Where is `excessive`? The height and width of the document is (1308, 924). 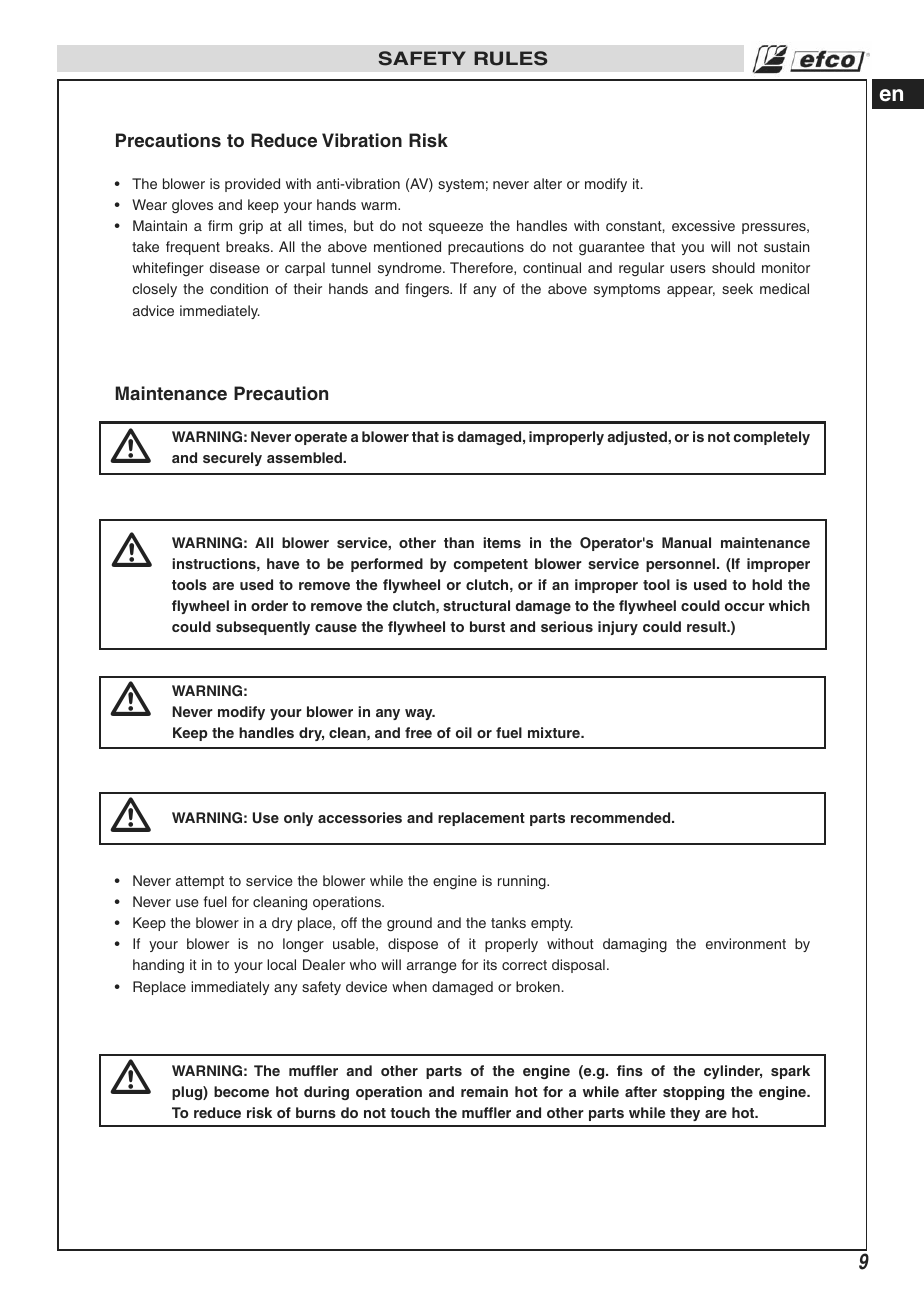 excessive is located at coordinates (703, 225).
